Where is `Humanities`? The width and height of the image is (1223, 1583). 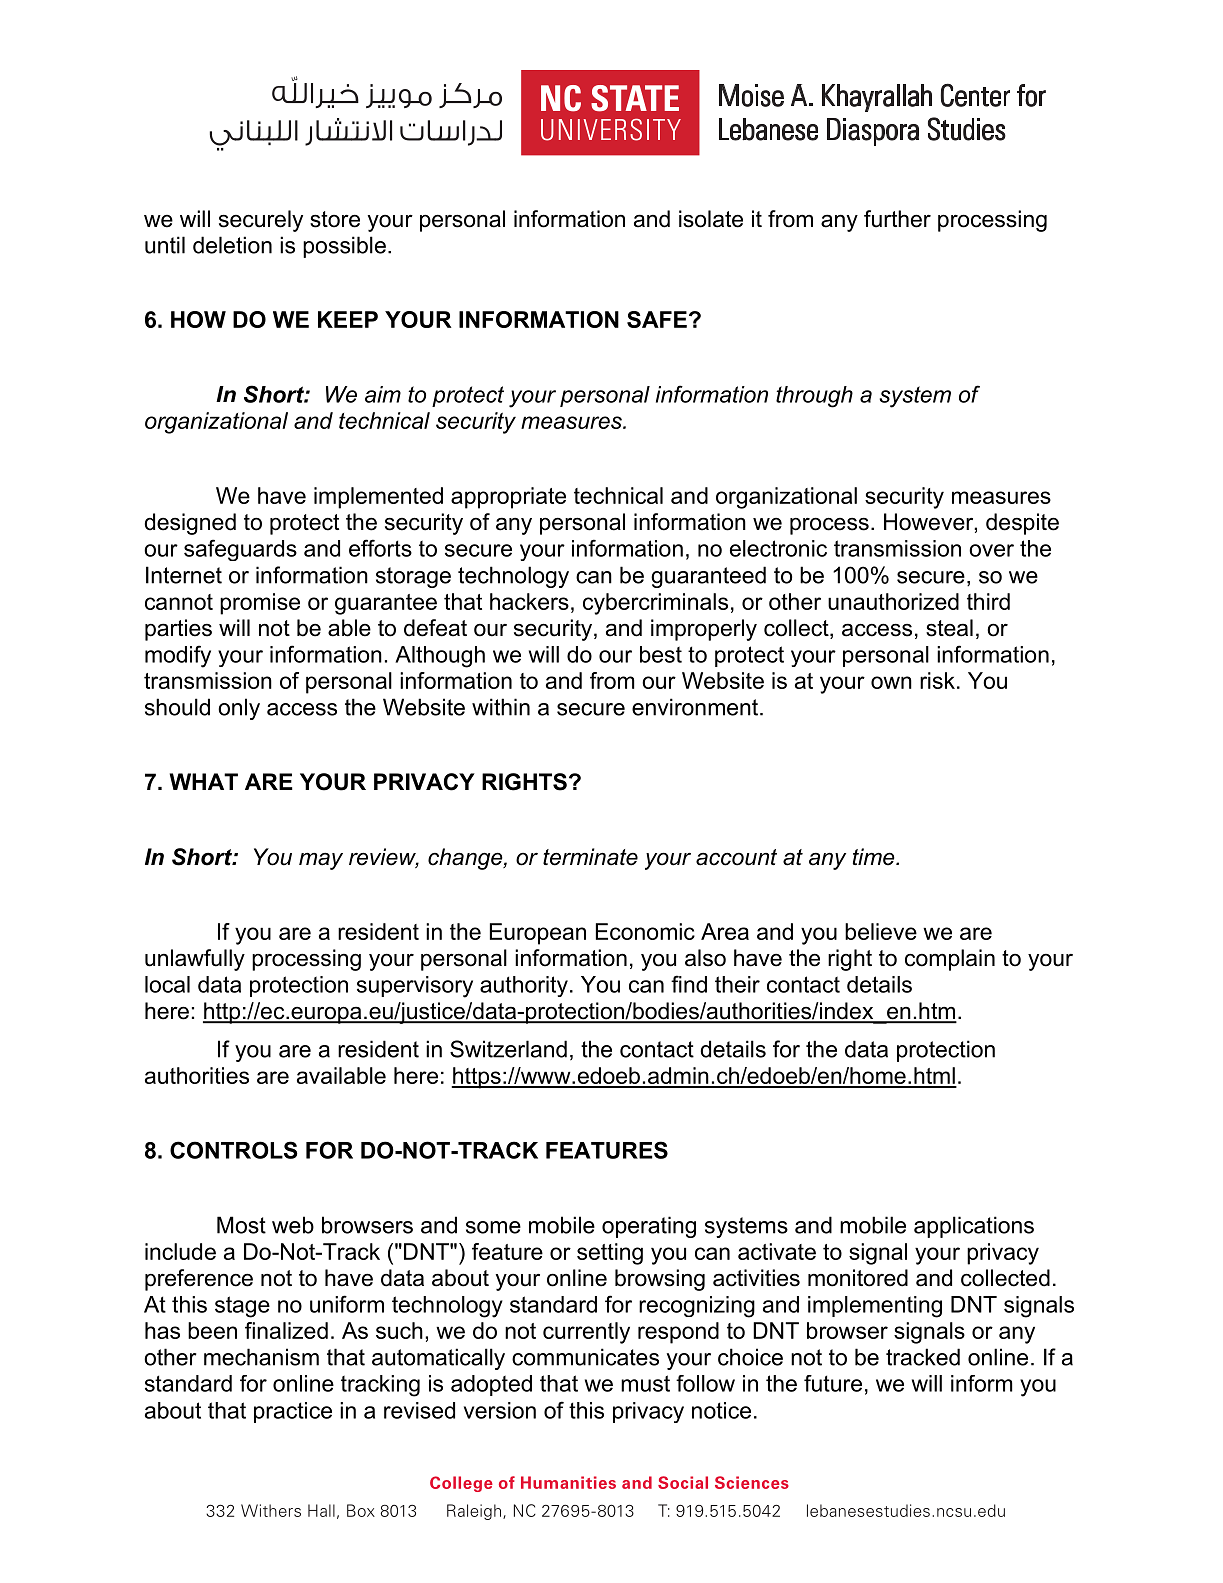 Humanities is located at coordinates (568, 1482).
